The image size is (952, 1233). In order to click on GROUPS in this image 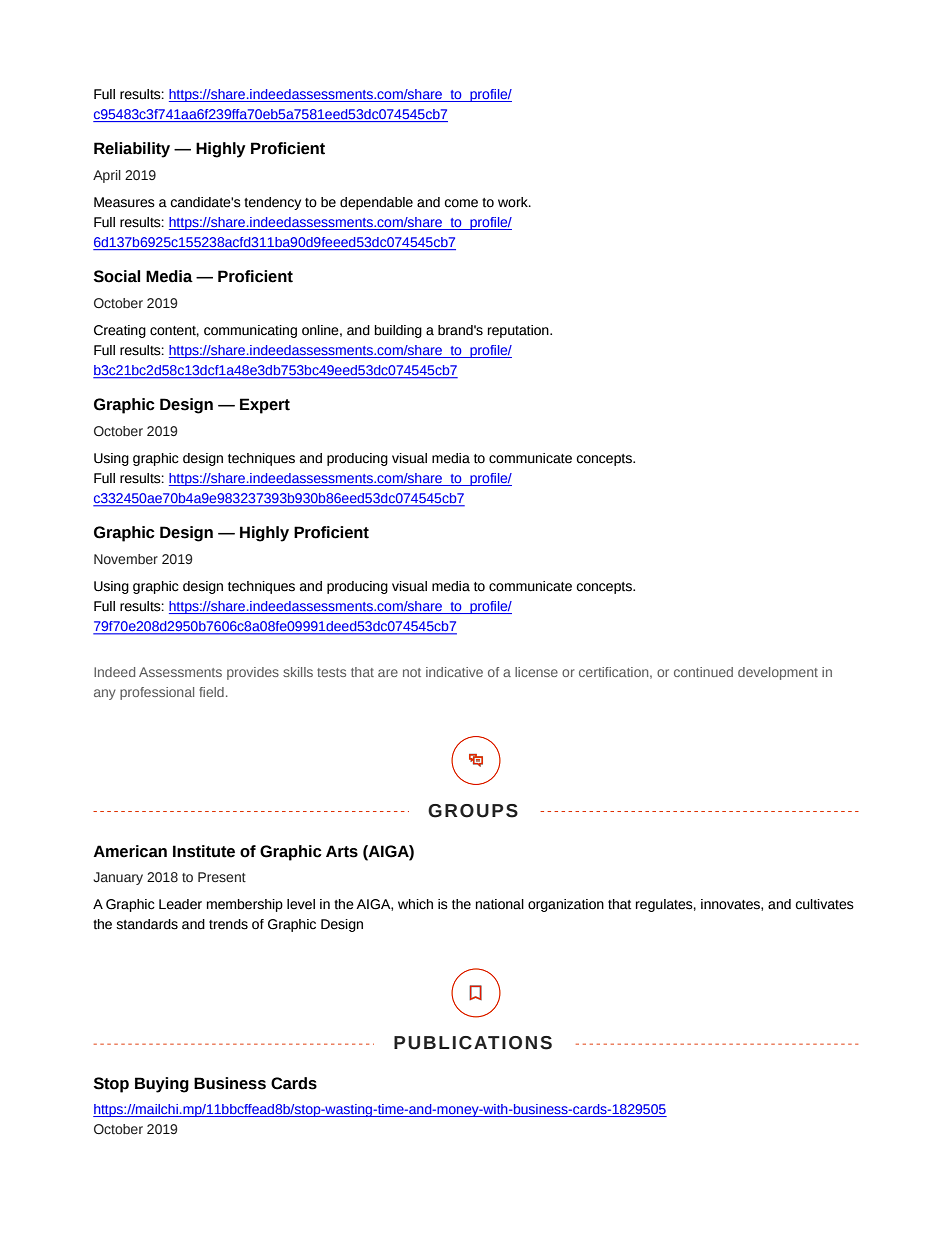, I will do `click(473, 811)`.
